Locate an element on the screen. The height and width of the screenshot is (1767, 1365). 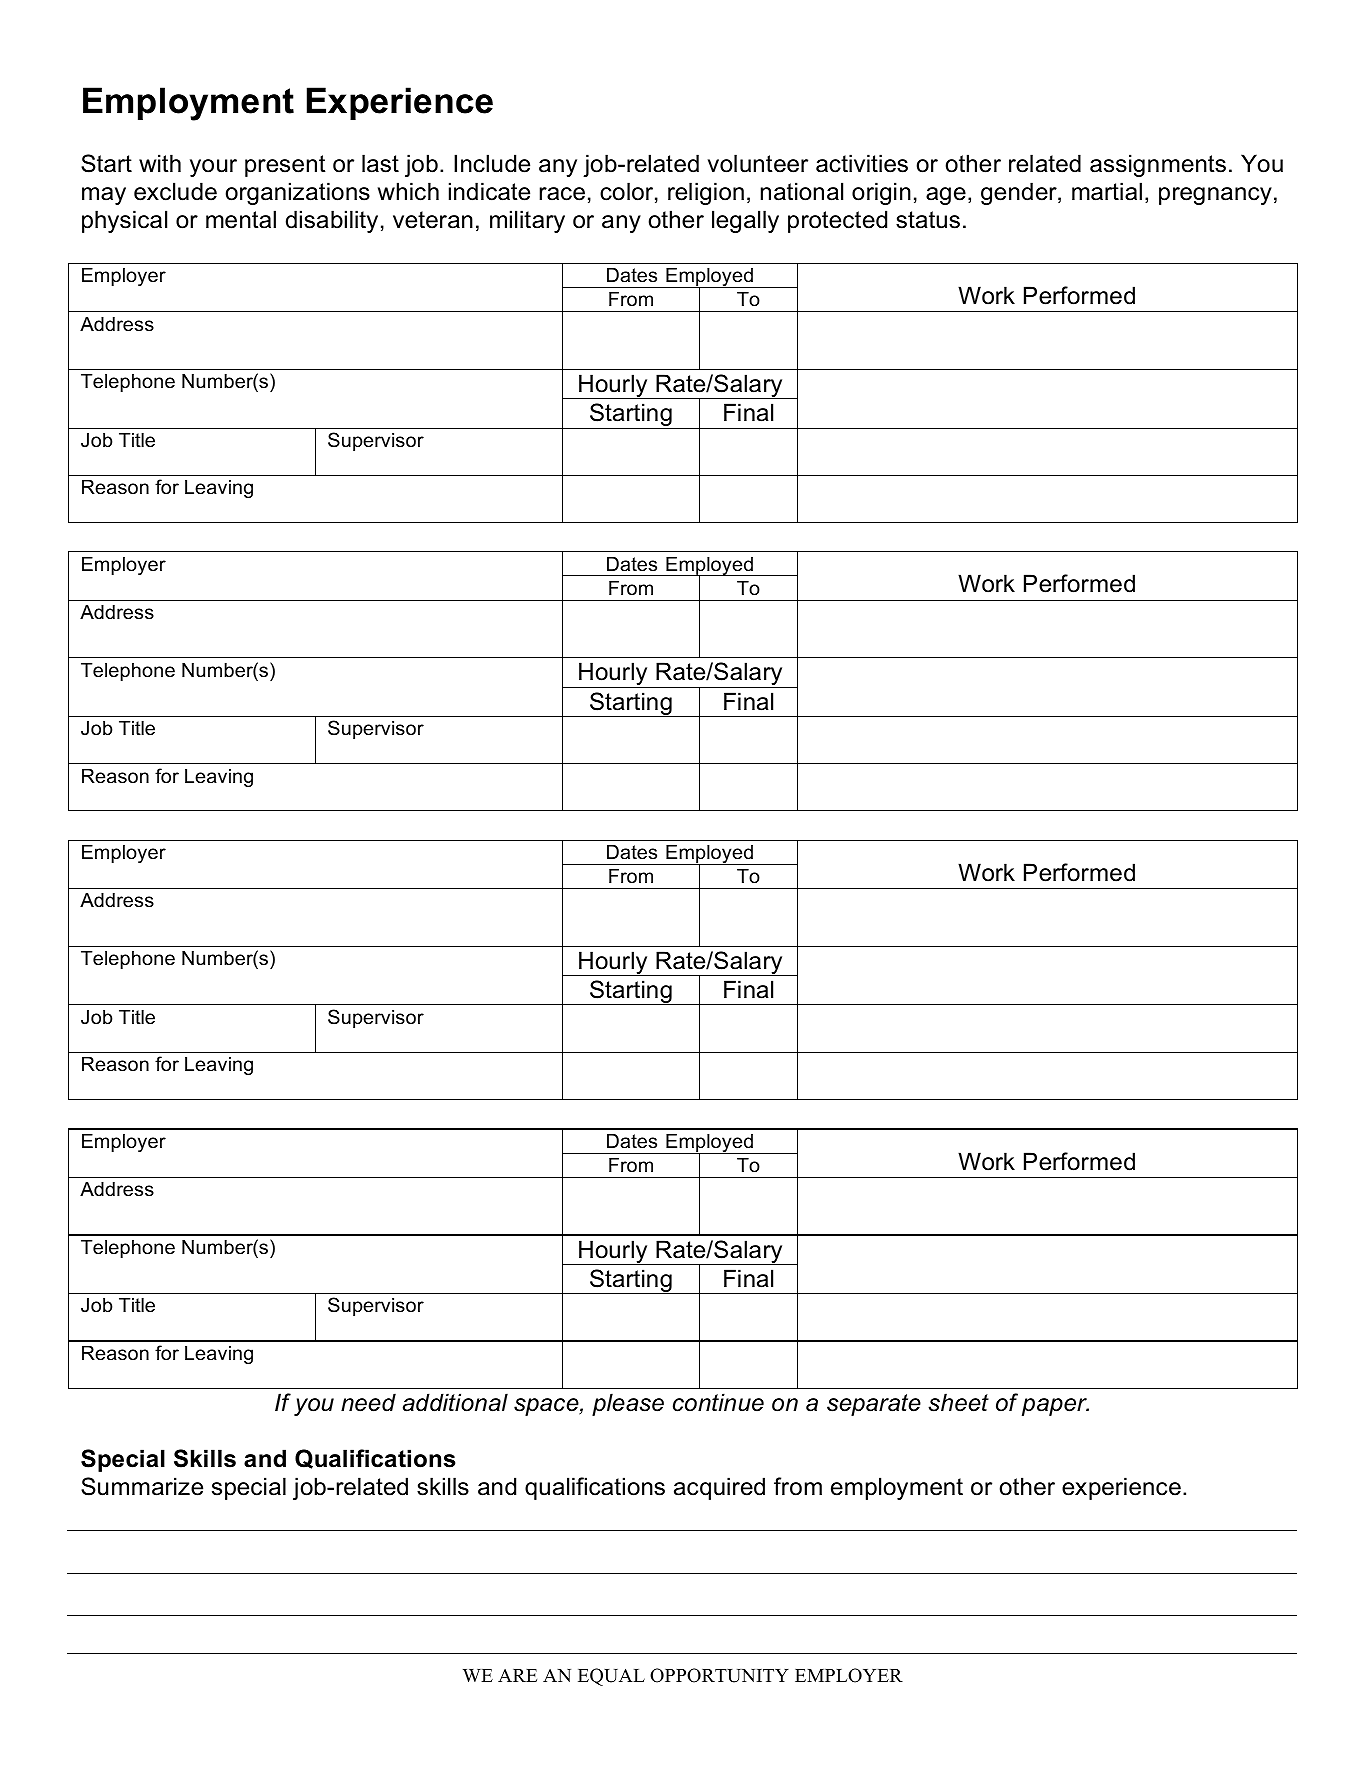
need is located at coordinates (368, 1402).
